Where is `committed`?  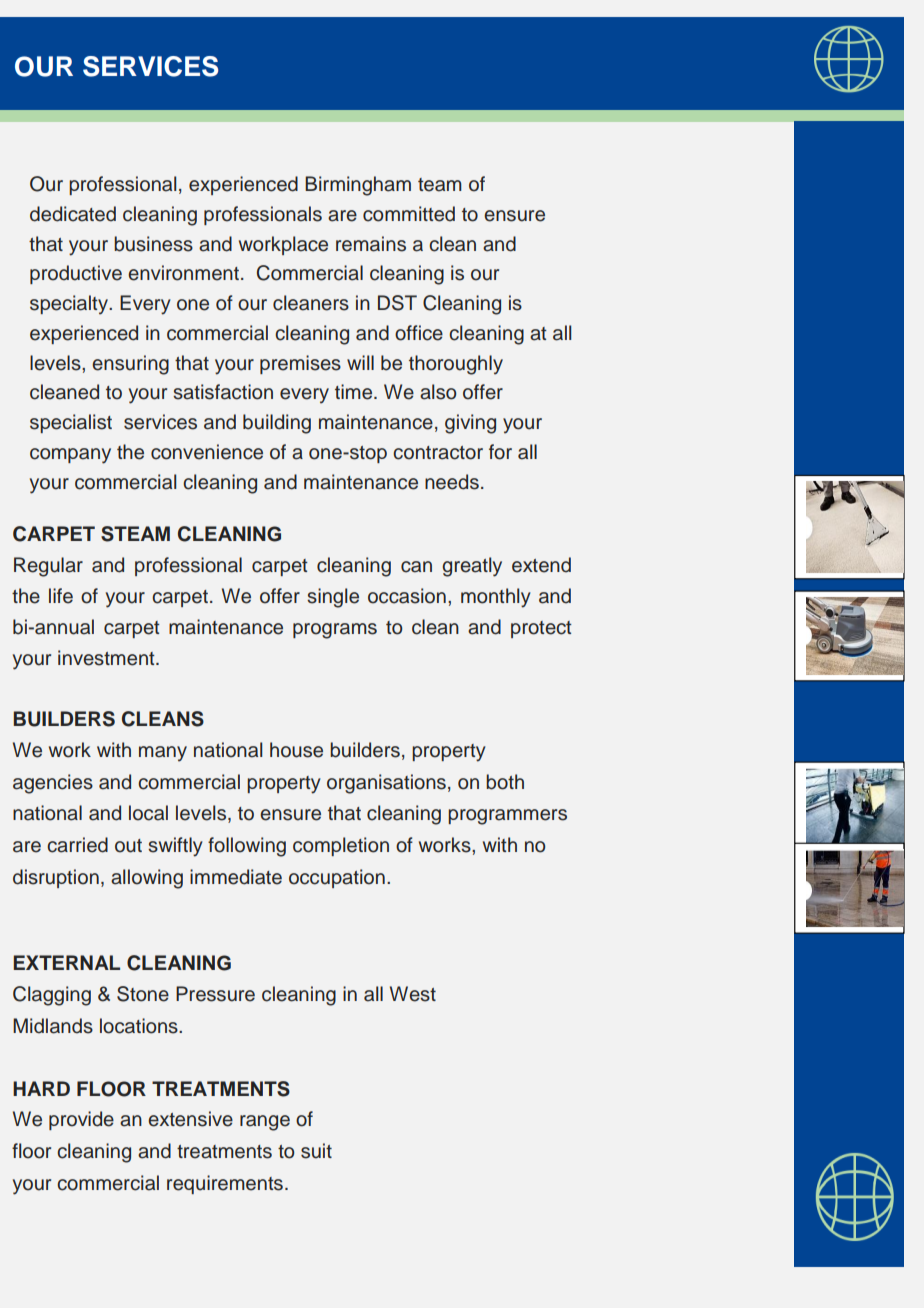
committed is located at coordinates (409, 214).
